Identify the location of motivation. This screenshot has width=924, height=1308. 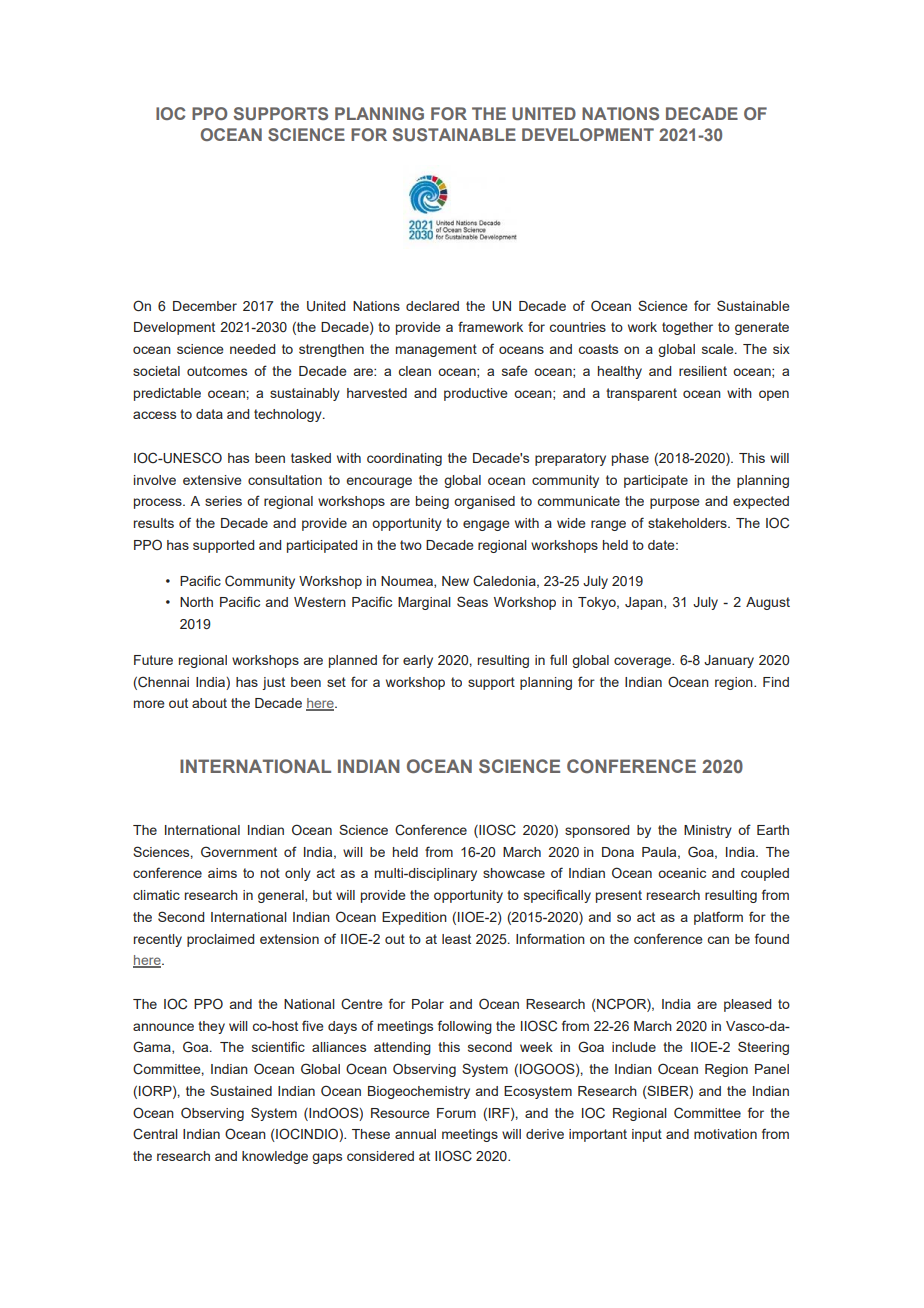
(725, 1134).
